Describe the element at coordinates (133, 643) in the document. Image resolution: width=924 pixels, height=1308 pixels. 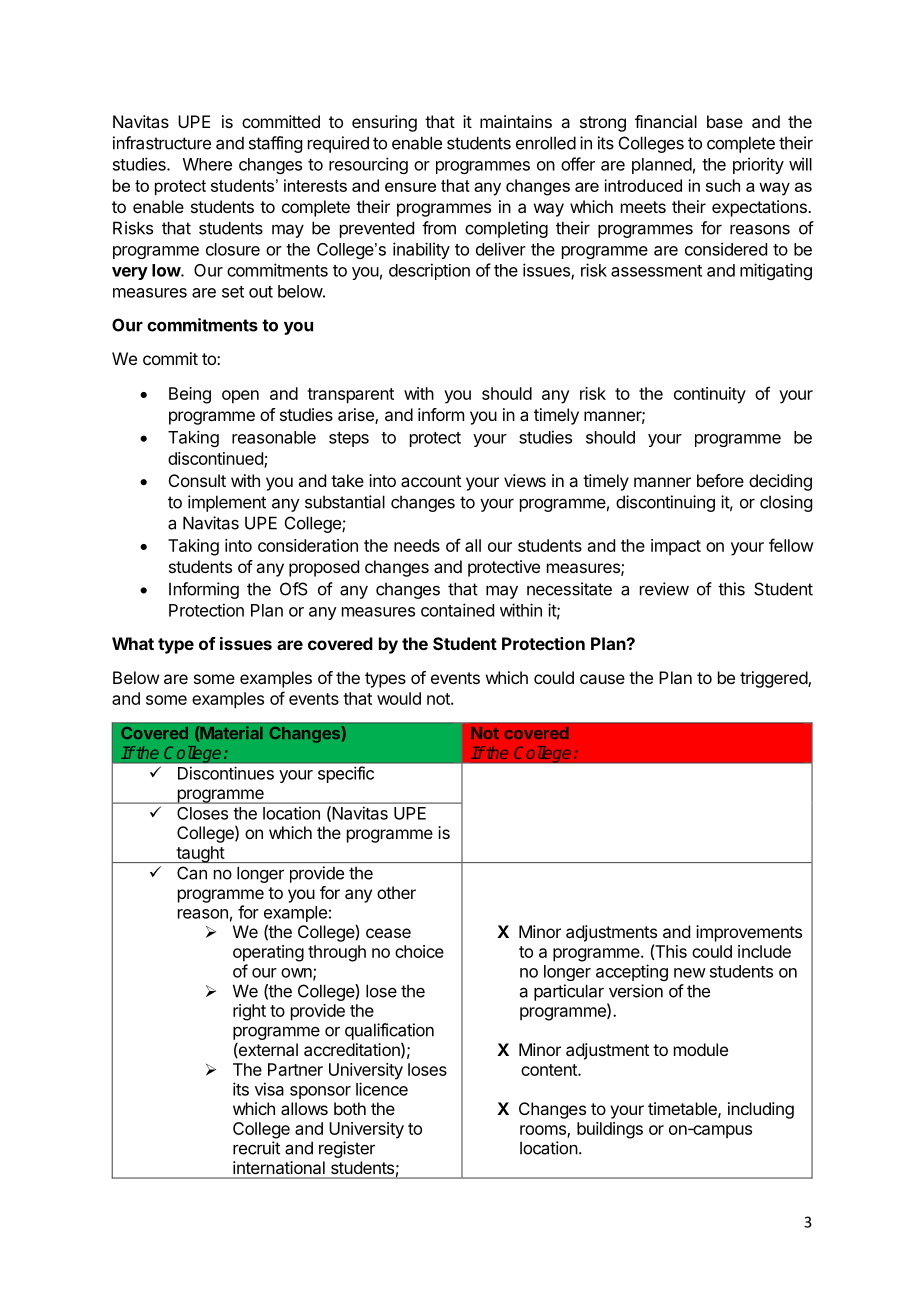
I see `What` at that location.
